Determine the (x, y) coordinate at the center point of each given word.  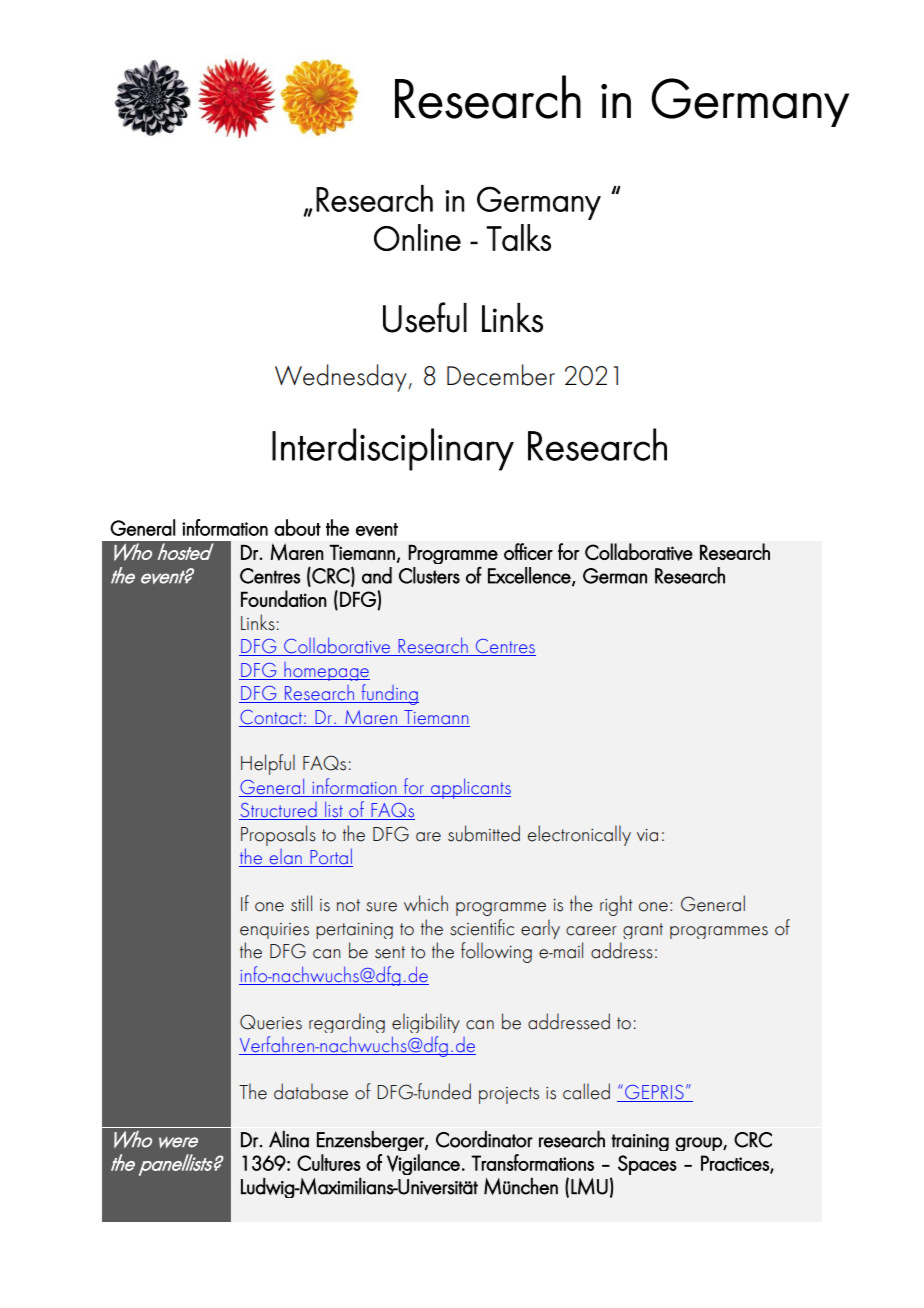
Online (417, 237)
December (501, 375)
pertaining (354, 931)
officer (528, 551)
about (297, 527)
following (496, 952)
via (647, 835)
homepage (326, 671)
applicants (470, 788)
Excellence (530, 576)
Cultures (329, 1162)
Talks (518, 237)
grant (643, 931)
